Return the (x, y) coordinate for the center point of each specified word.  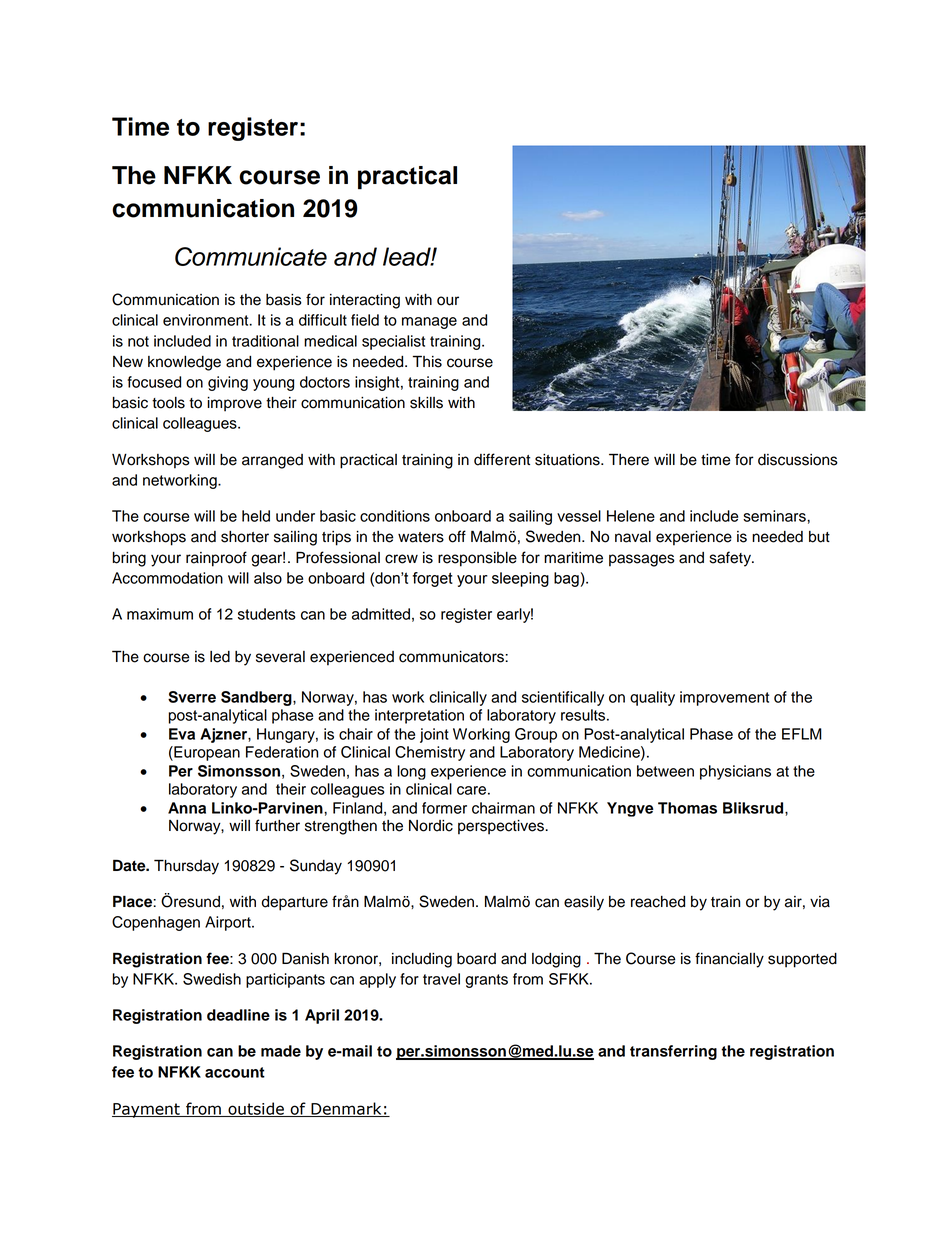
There (629, 459)
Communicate (251, 256)
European (206, 753)
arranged (272, 461)
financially (729, 960)
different (502, 459)
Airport (229, 923)
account (235, 1072)
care (473, 790)
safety (731, 559)
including (422, 960)
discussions (798, 460)
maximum (160, 614)
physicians (735, 772)
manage (429, 323)
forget (433, 579)
